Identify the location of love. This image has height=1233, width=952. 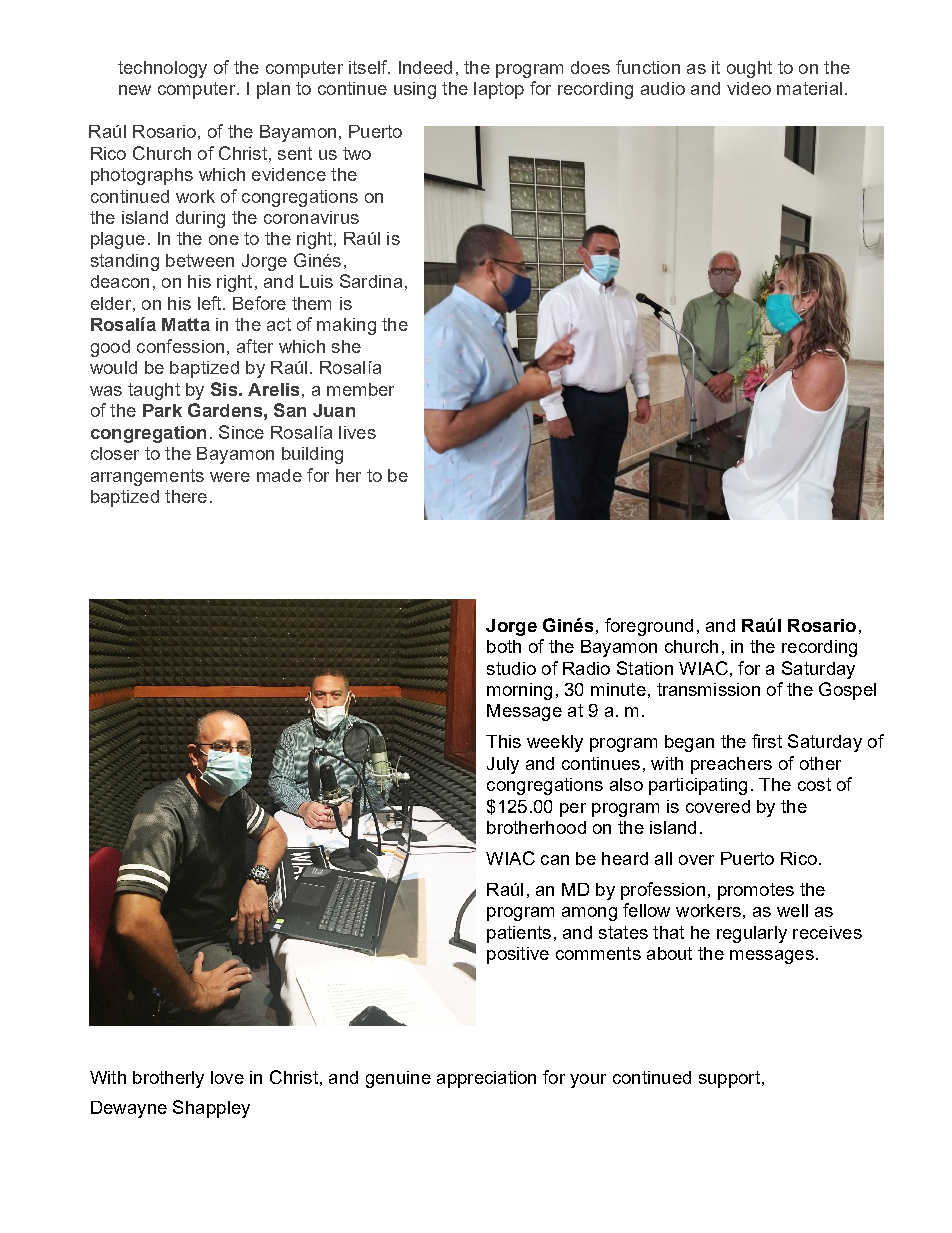
(227, 1077).
